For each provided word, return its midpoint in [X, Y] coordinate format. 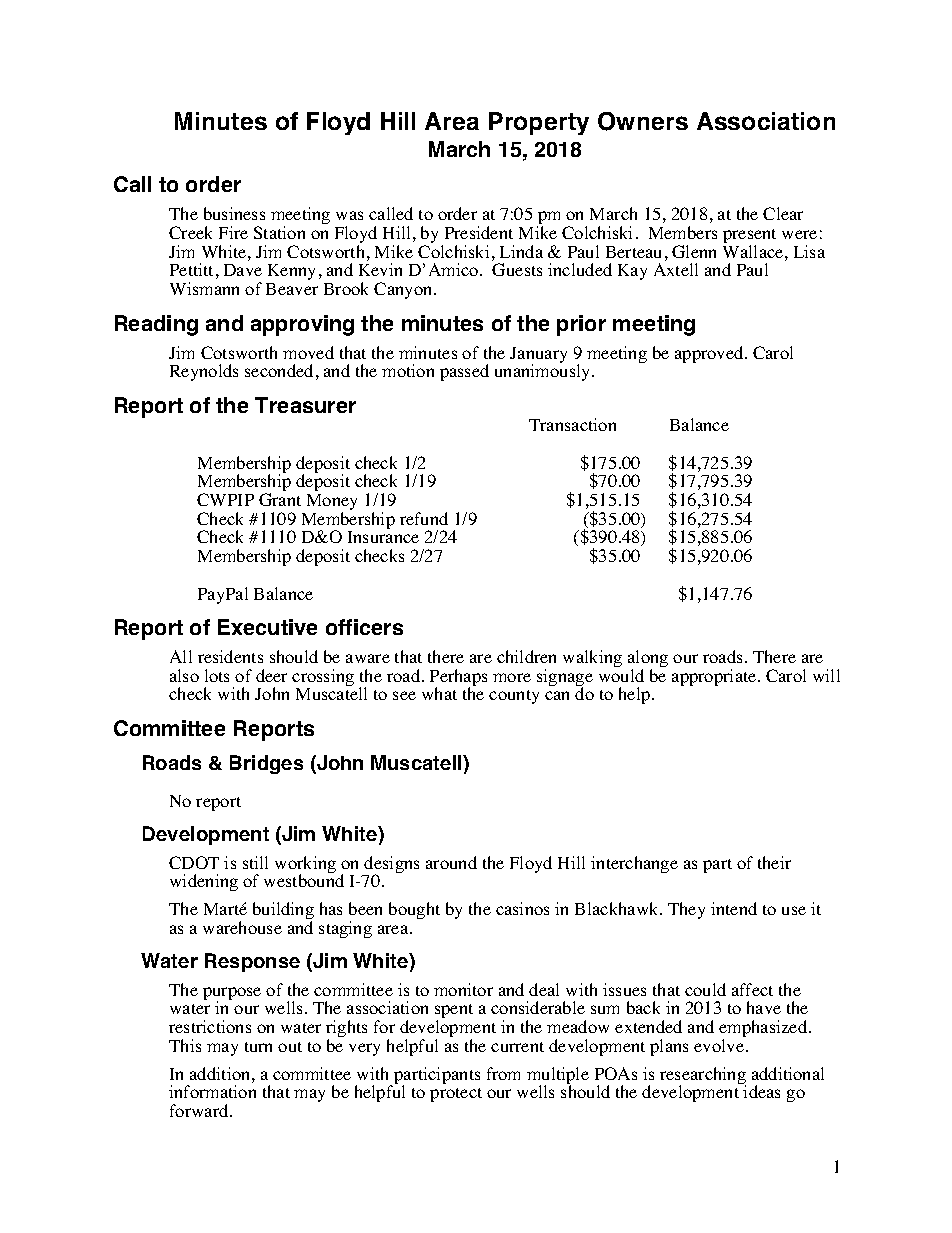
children [526, 656]
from [503, 1073]
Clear [783, 213]
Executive [267, 627]
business [234, 213]
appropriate [715, 677]
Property [539, 123]
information [212, 1091]
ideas [761, 1091]
